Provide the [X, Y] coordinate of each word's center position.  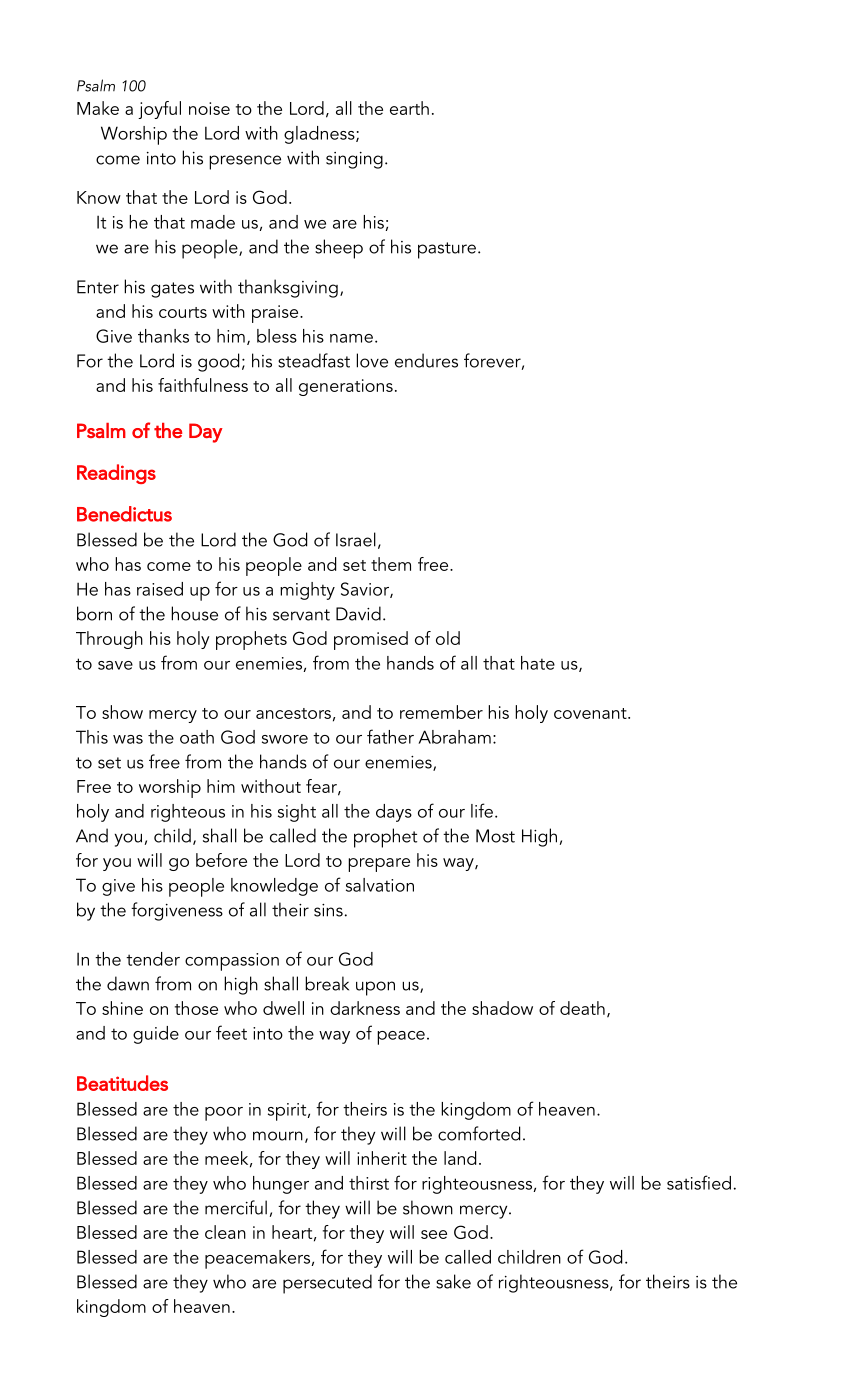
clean [225, 1232]
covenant [591, 713]
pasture [447, 250]
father [390, 736]
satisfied [699, 1182]
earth [409, 108]
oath [197, 737]
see [434, 1234]
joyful [159, 110]
